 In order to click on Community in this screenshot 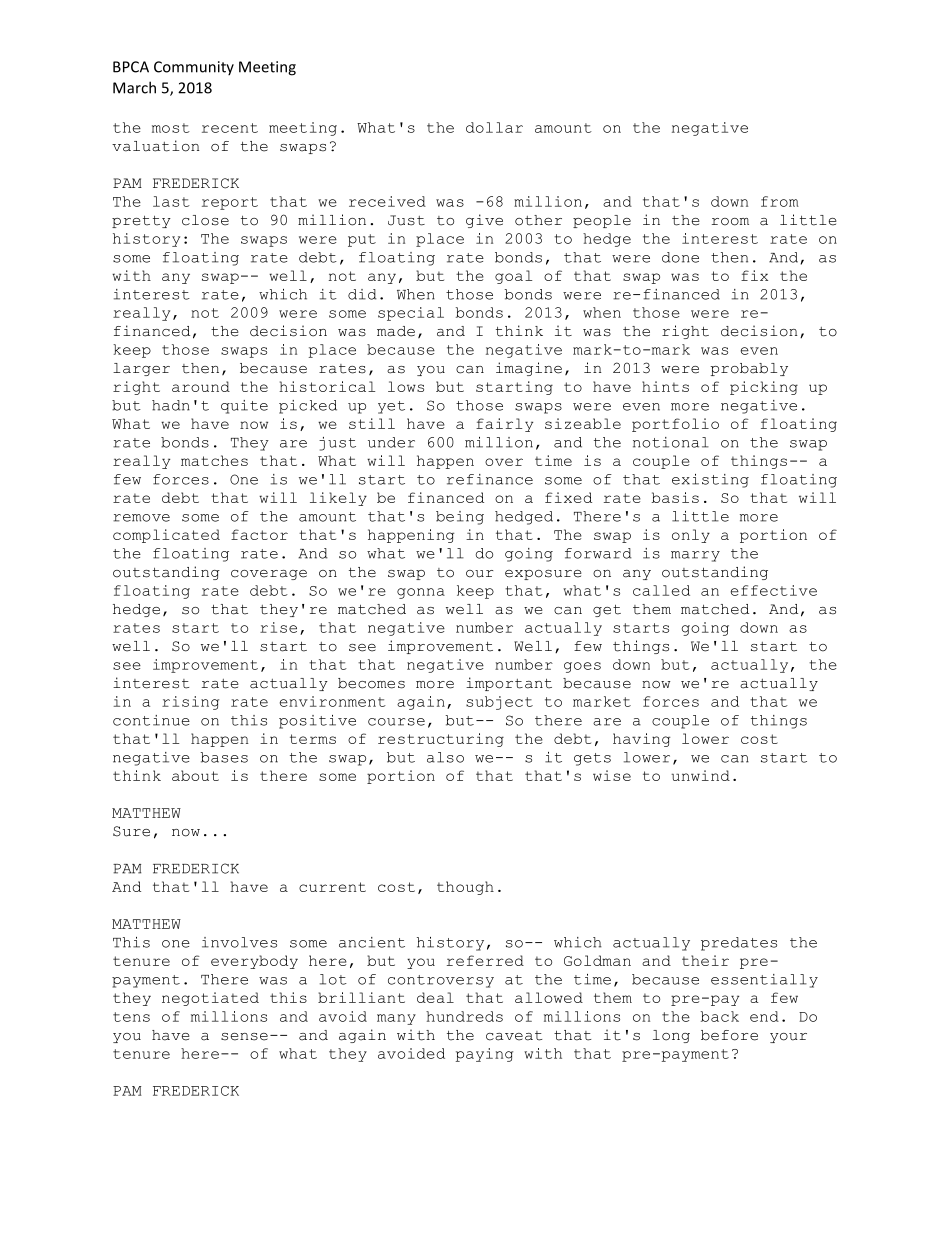, I will do `click(194, 68)`.
